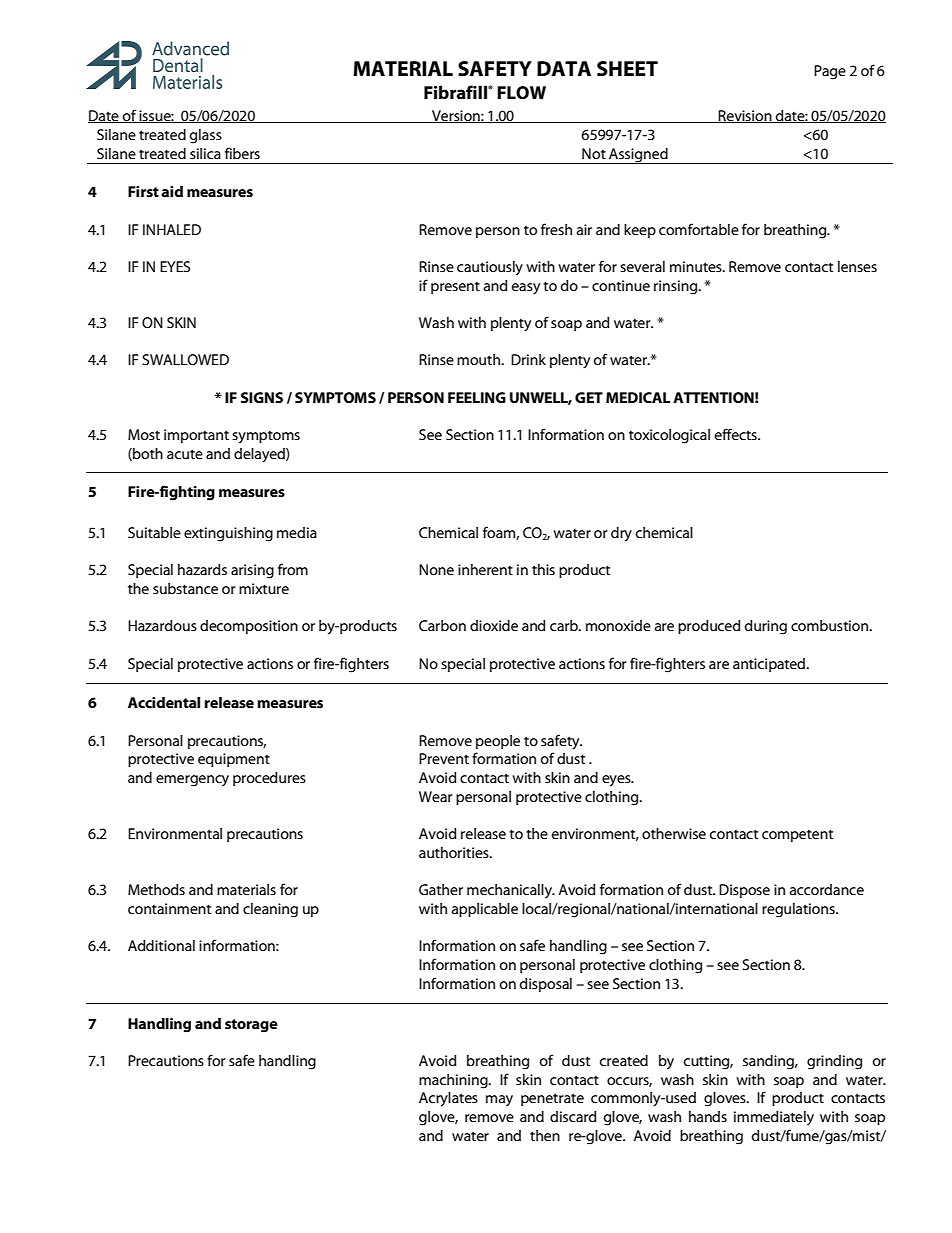 The width and height of the screenshot is (952, 1233). I want to click on hands, so click(708, 1116).
